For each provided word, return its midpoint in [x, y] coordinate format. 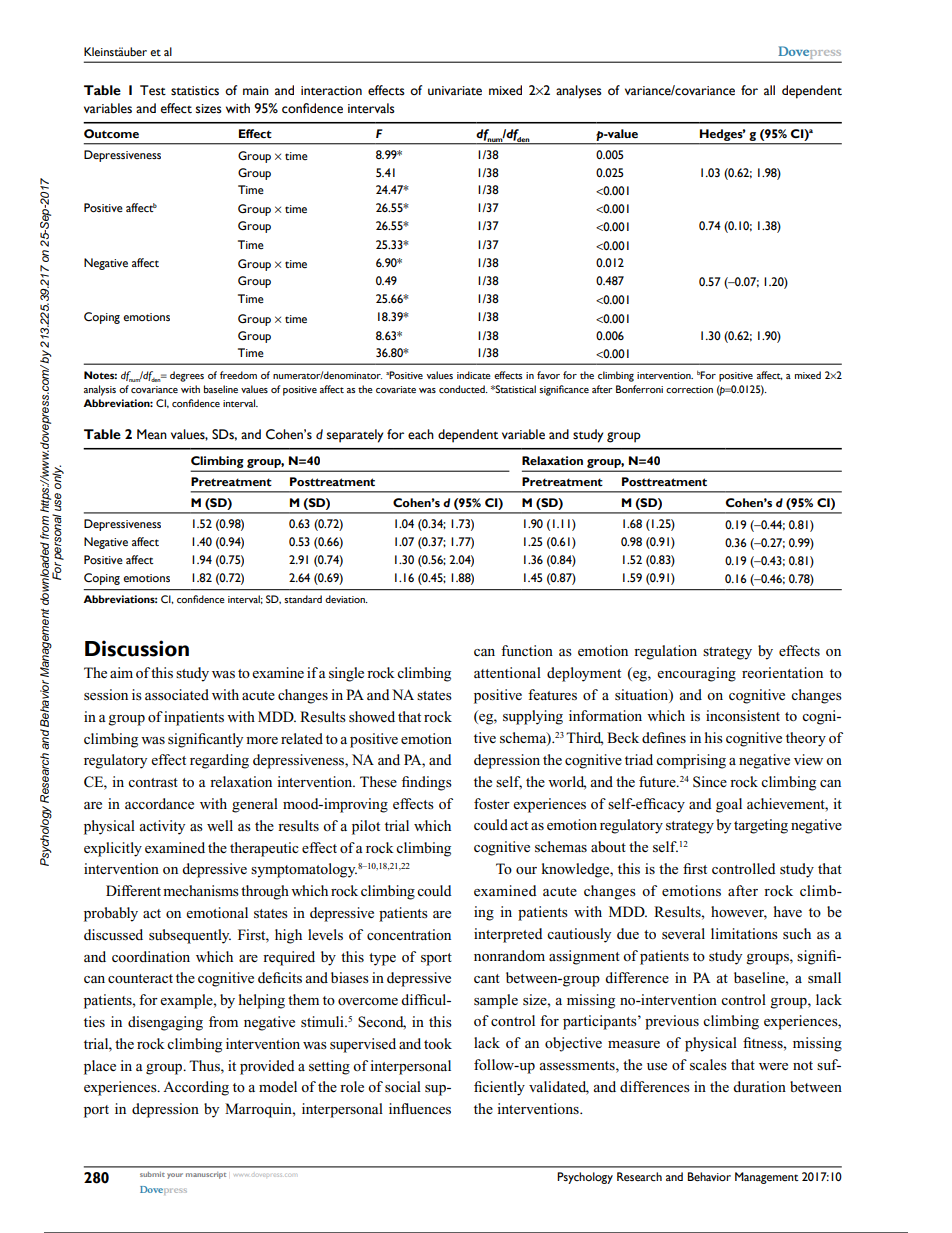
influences [420, 1108]
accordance [159, 803]
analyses [579, 92]
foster [492, 803]
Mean [152, 434]
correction [689, 389]
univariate [455, 91]
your [175, 1176]
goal [729, 805]
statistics [195, 91]
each [421, 434]
